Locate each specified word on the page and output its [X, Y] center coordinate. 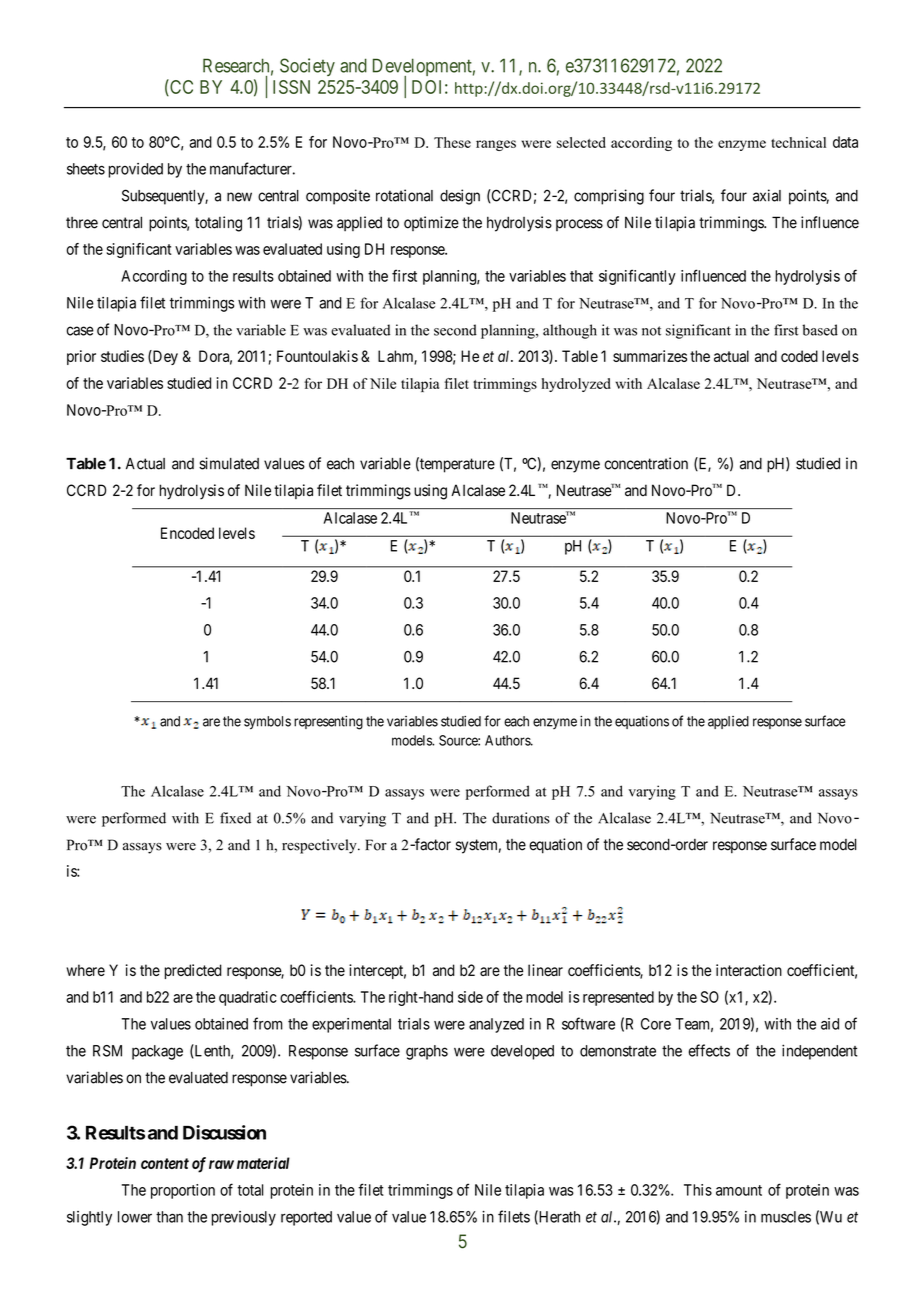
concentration [646, 463]
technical [798, 142]
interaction [749, 970]
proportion [183, 1191]
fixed [235, 818]
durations [521, 818]
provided [136, 170]
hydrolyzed [576, 385]
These [452, 142]
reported [306, 1218]
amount [739, 1190]
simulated [229, 463]
